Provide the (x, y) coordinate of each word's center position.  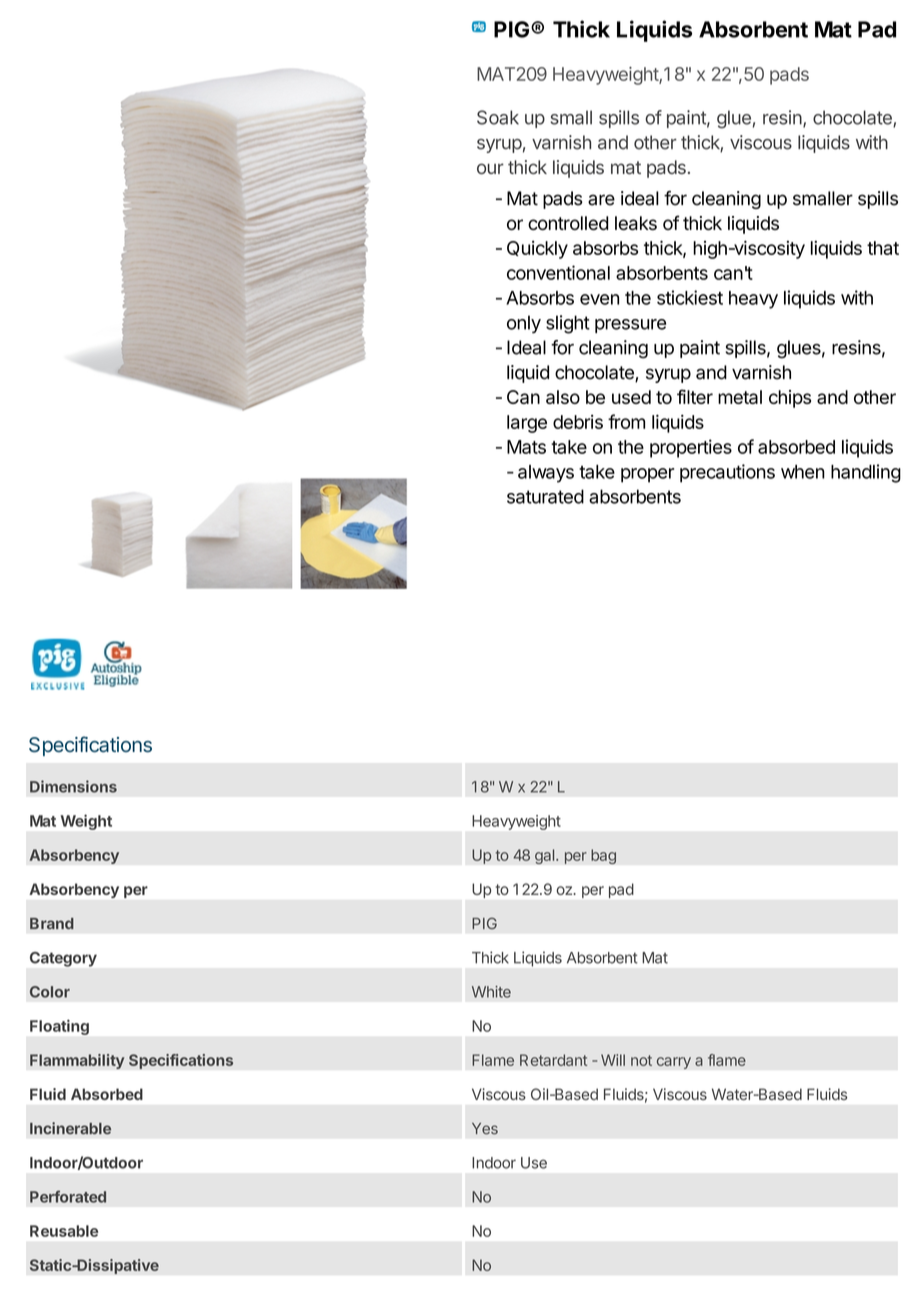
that (883, 248)
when (803, 472)
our (490, 168)
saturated (545, 496)
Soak (498, 117)
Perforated (68, 1196)
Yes (485, 1129)
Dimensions (73, 786)
